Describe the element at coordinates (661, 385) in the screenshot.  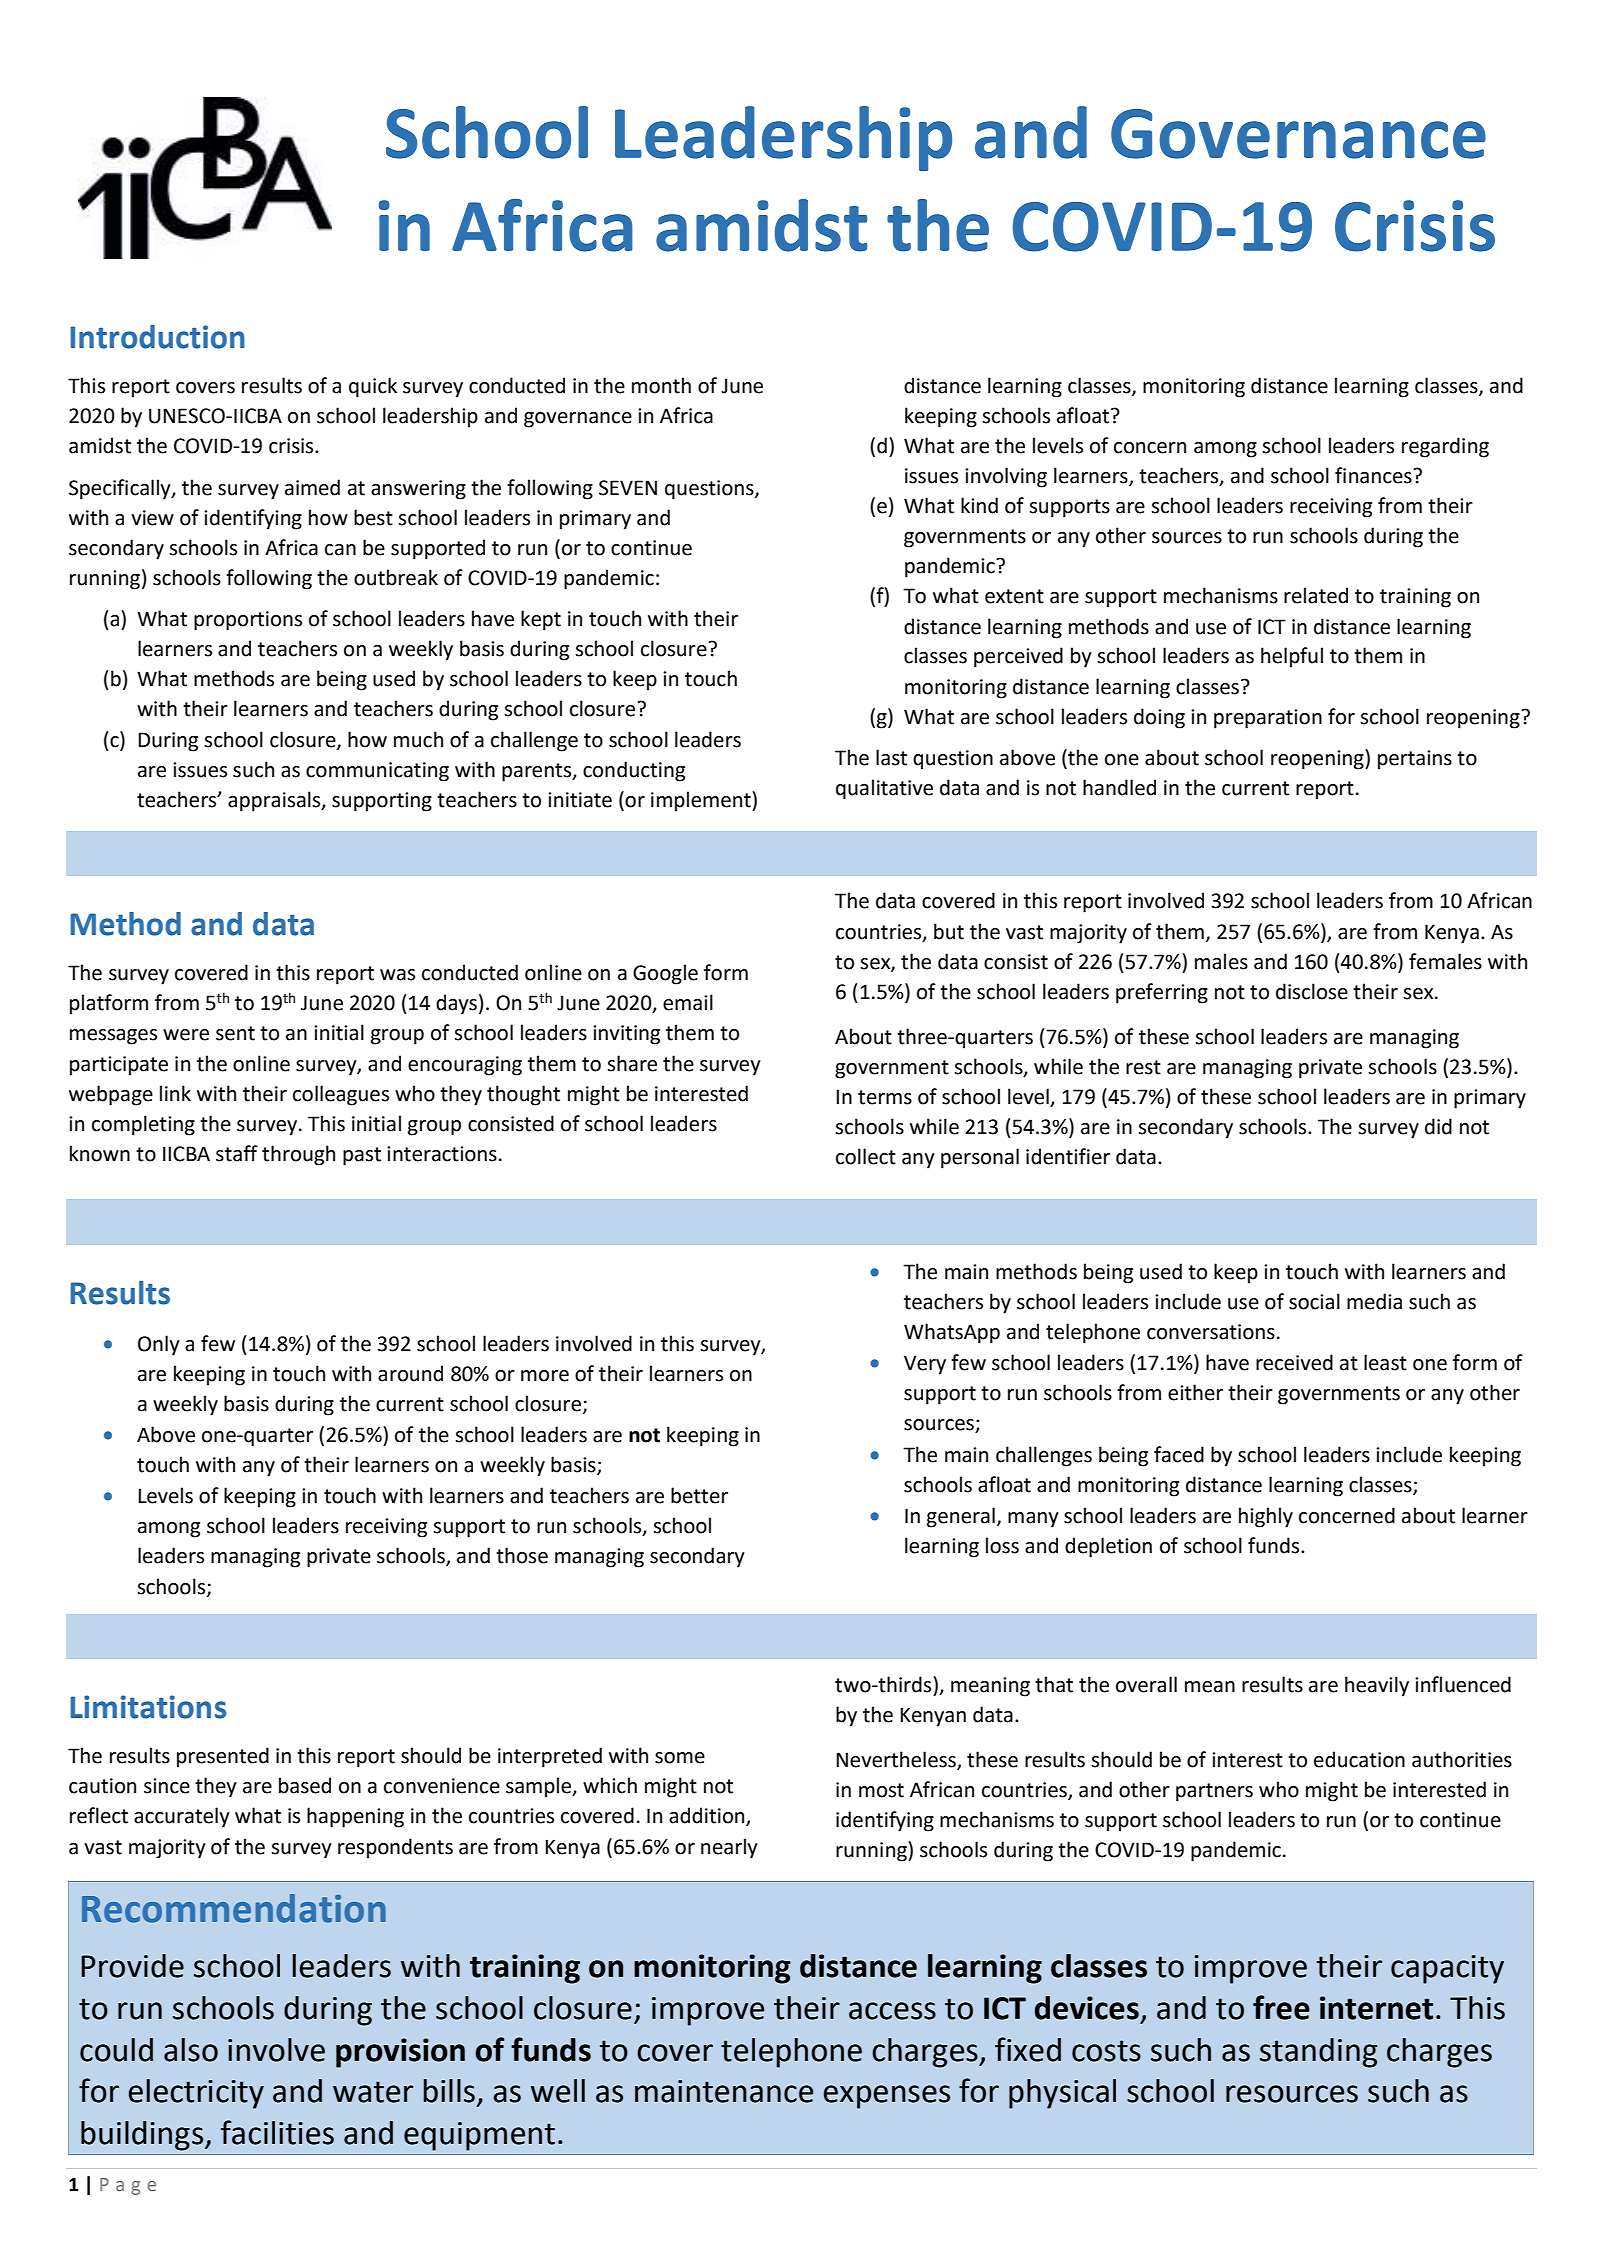
I see `month` at that location.
